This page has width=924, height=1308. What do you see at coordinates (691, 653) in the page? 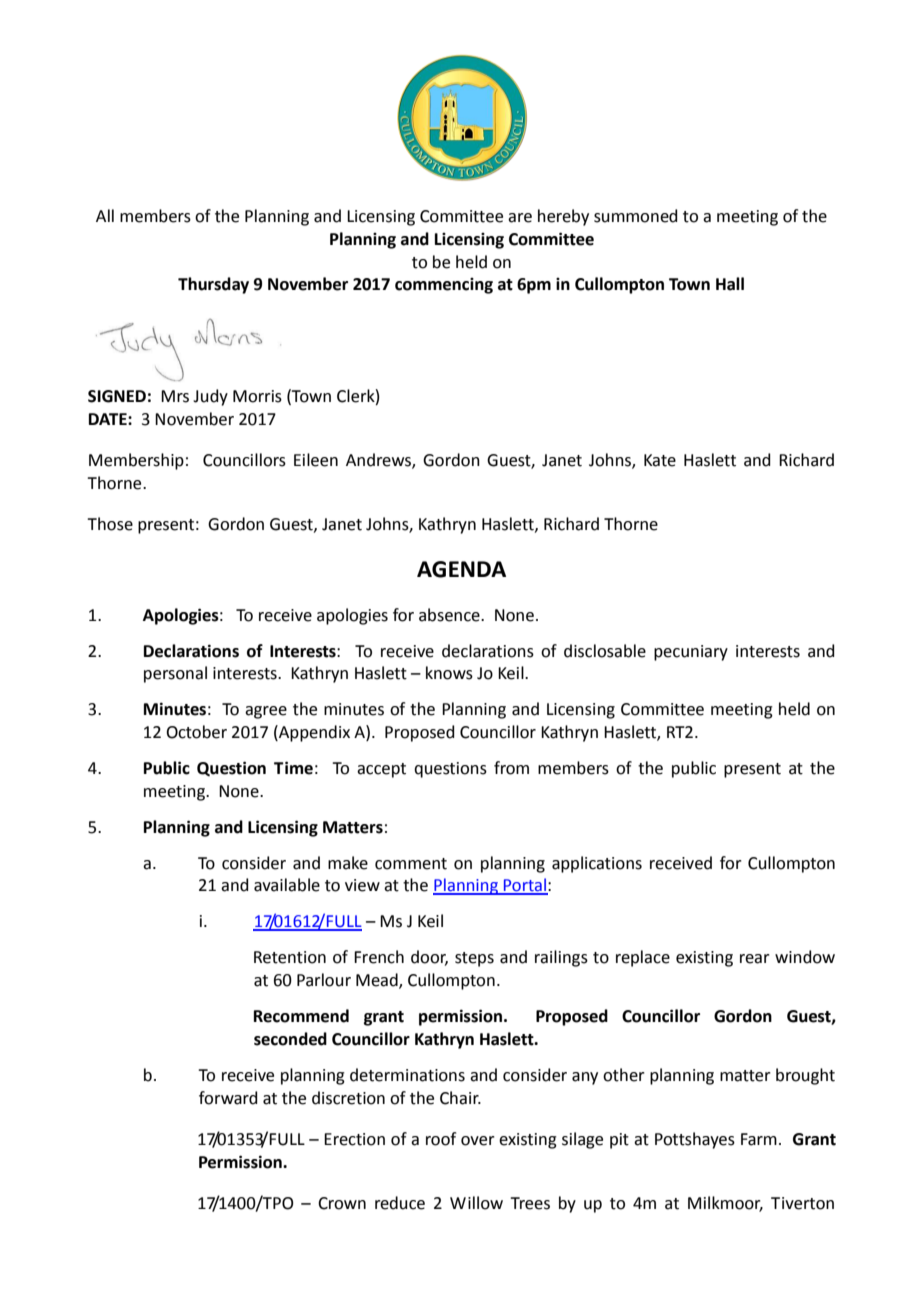
I see `pecuniary` at bounding box center [691, 653].
